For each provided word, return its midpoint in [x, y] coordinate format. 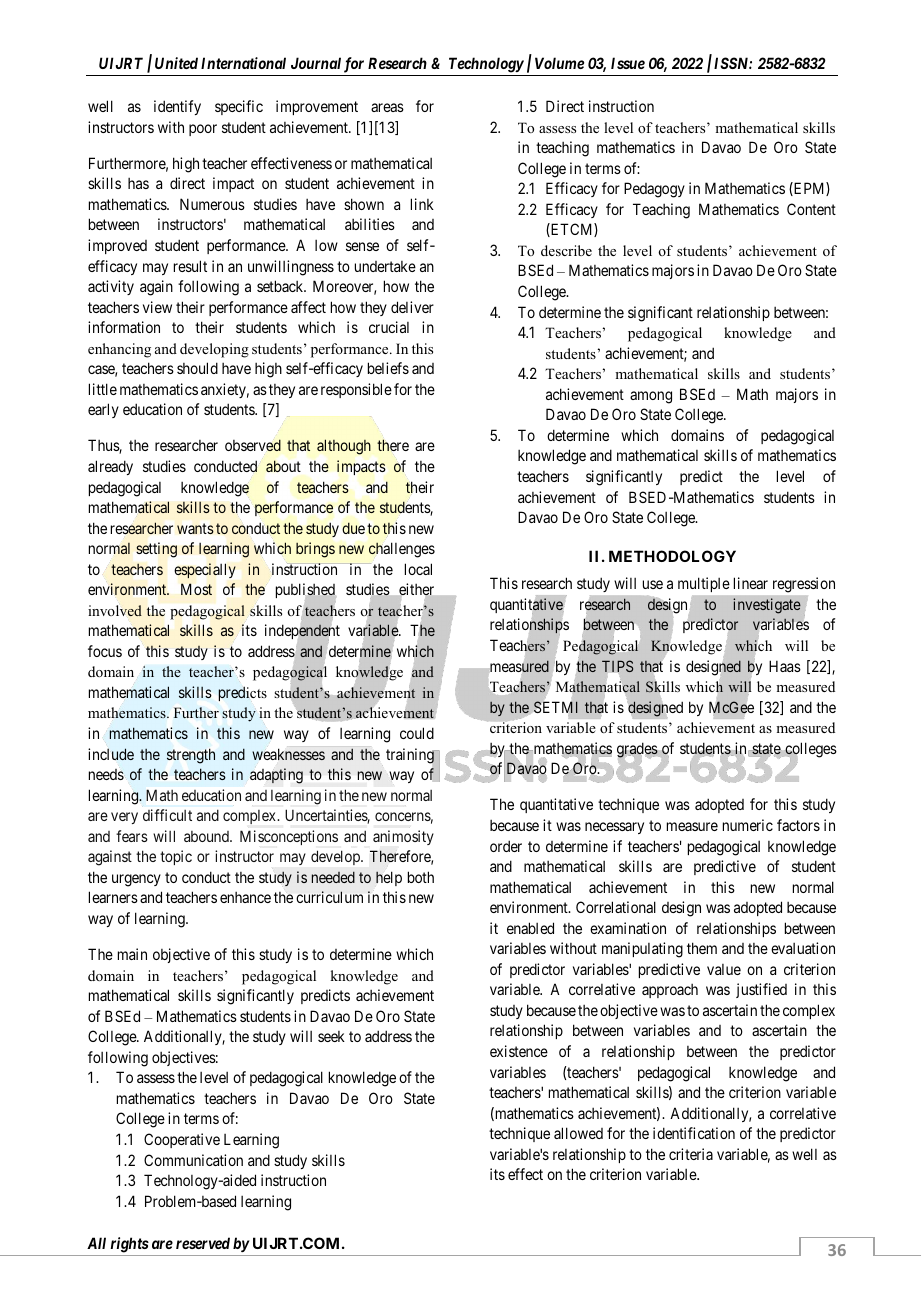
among [651, 397]
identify [177, 107]
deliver [412, 307]
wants [195, 528]
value [724, 969]
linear [751, 583]
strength [191, 756]
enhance [245, 897]
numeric [748, 825]
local [418, 569]
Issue [628, 63]
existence [519, 1051]
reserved [203, 1243]
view [157, 307]
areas [387, 107]
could [417, 733]
